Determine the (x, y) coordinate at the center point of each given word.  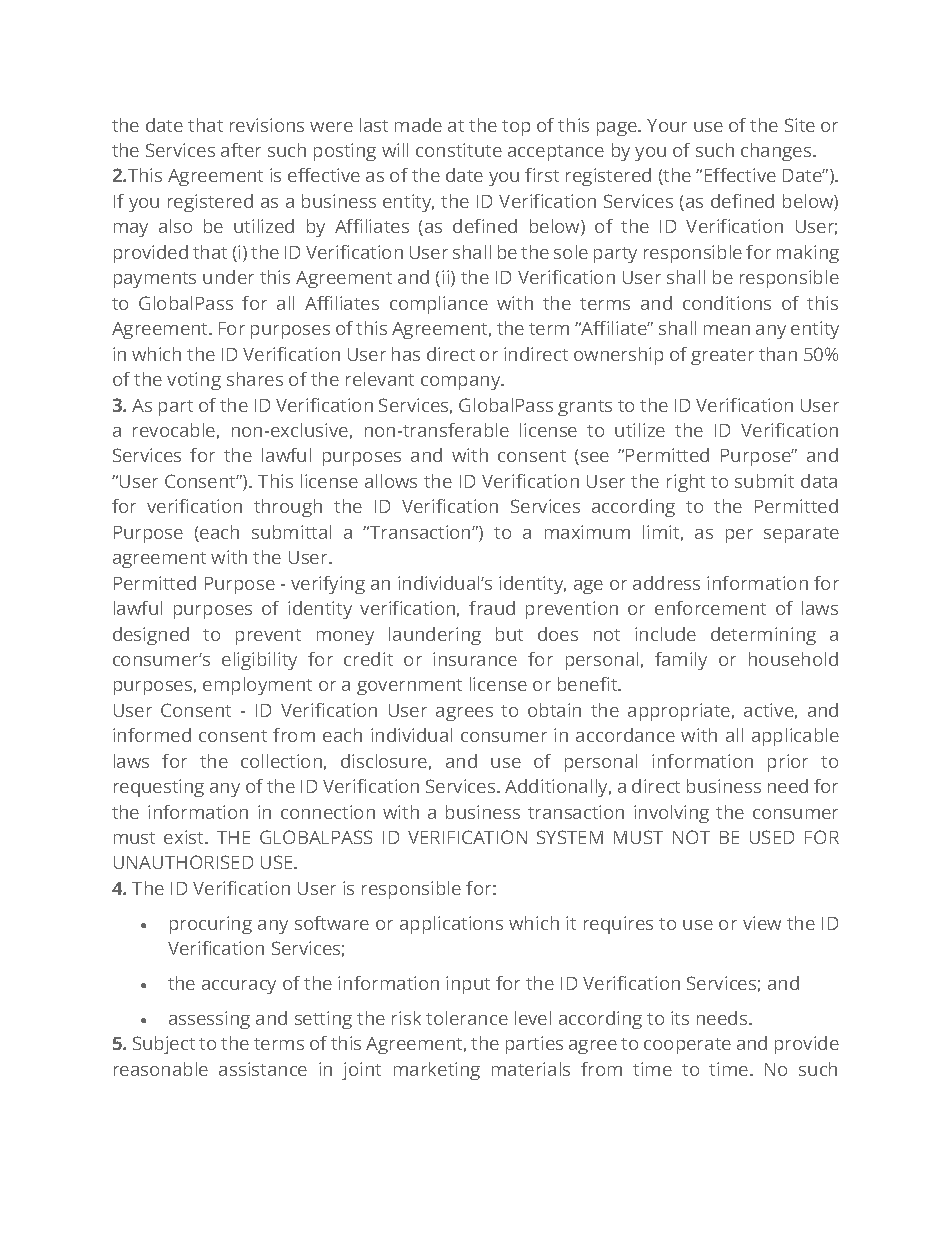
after (241, 150)
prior (788, 763)
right (686, 483)
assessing (209, 1020)
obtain (554, 710)
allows (391, 481)
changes (777, 152)
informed (152, 735)
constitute (459, 150)
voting (194, 381)
